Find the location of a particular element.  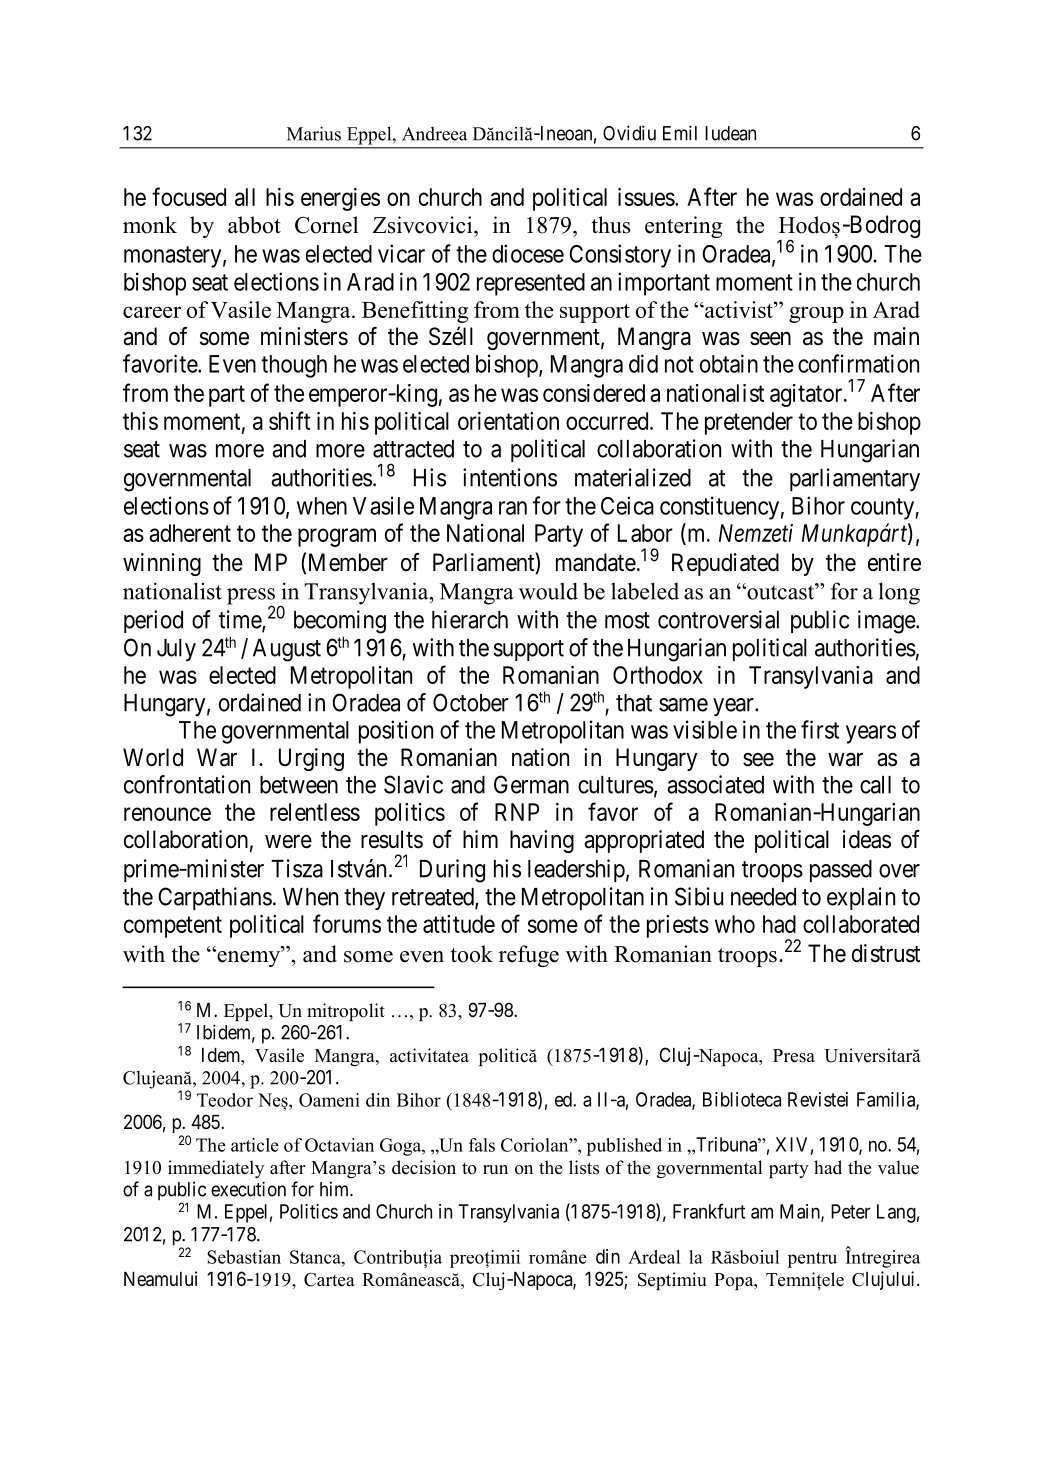

would is located at coordinates (548, 591).
